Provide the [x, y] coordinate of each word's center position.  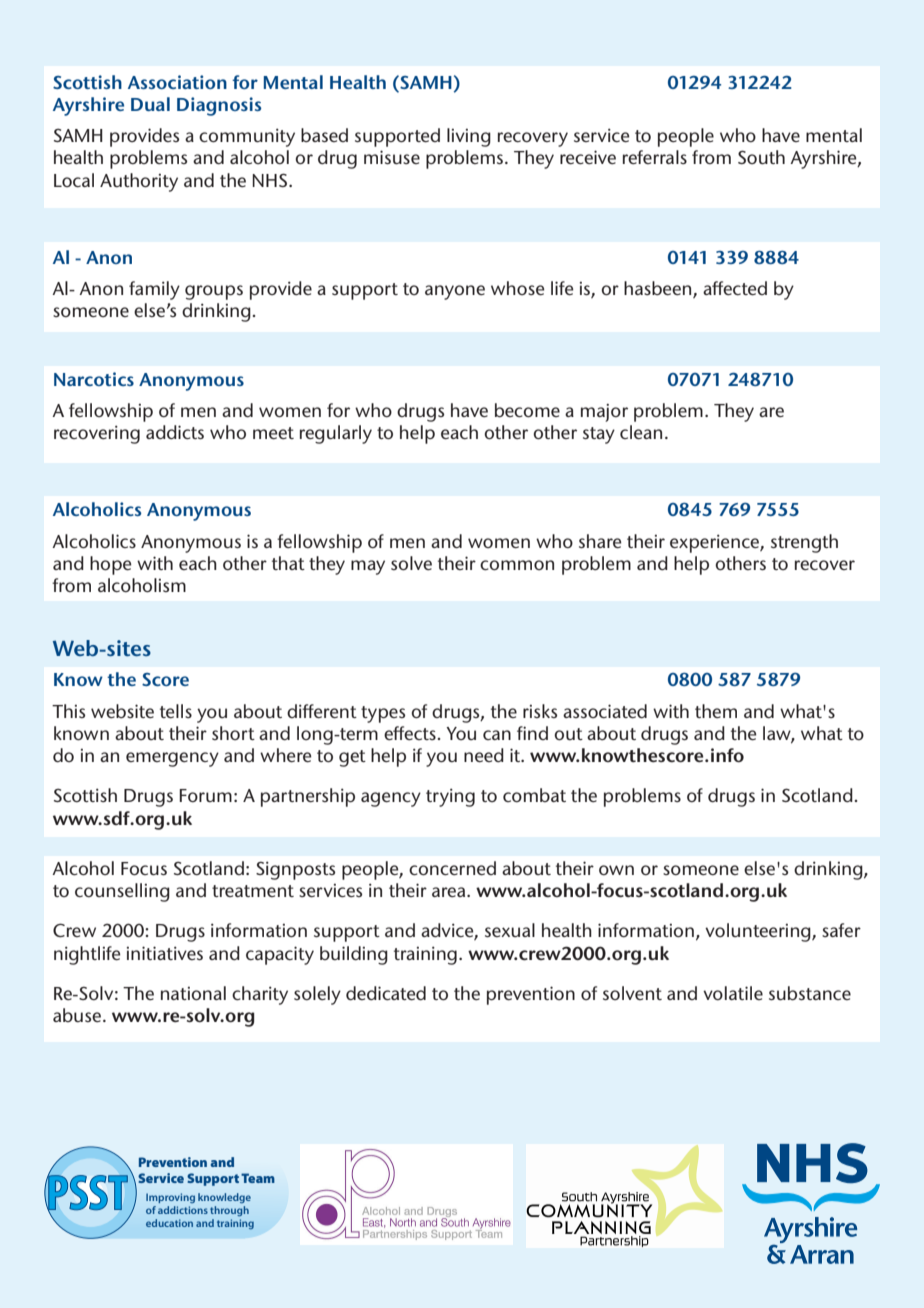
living [469, 137]
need [484, 755]
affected [735, 288]
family [154, 290]
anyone [455, 292]
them [716, 711]
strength [804, 543]
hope [111, 565]
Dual [150, 104]
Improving [170, 1198]
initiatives [164, 953]
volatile [733, 993]
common [517, 565]
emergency [172, 759]
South [761, 157]
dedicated [386, 993]
